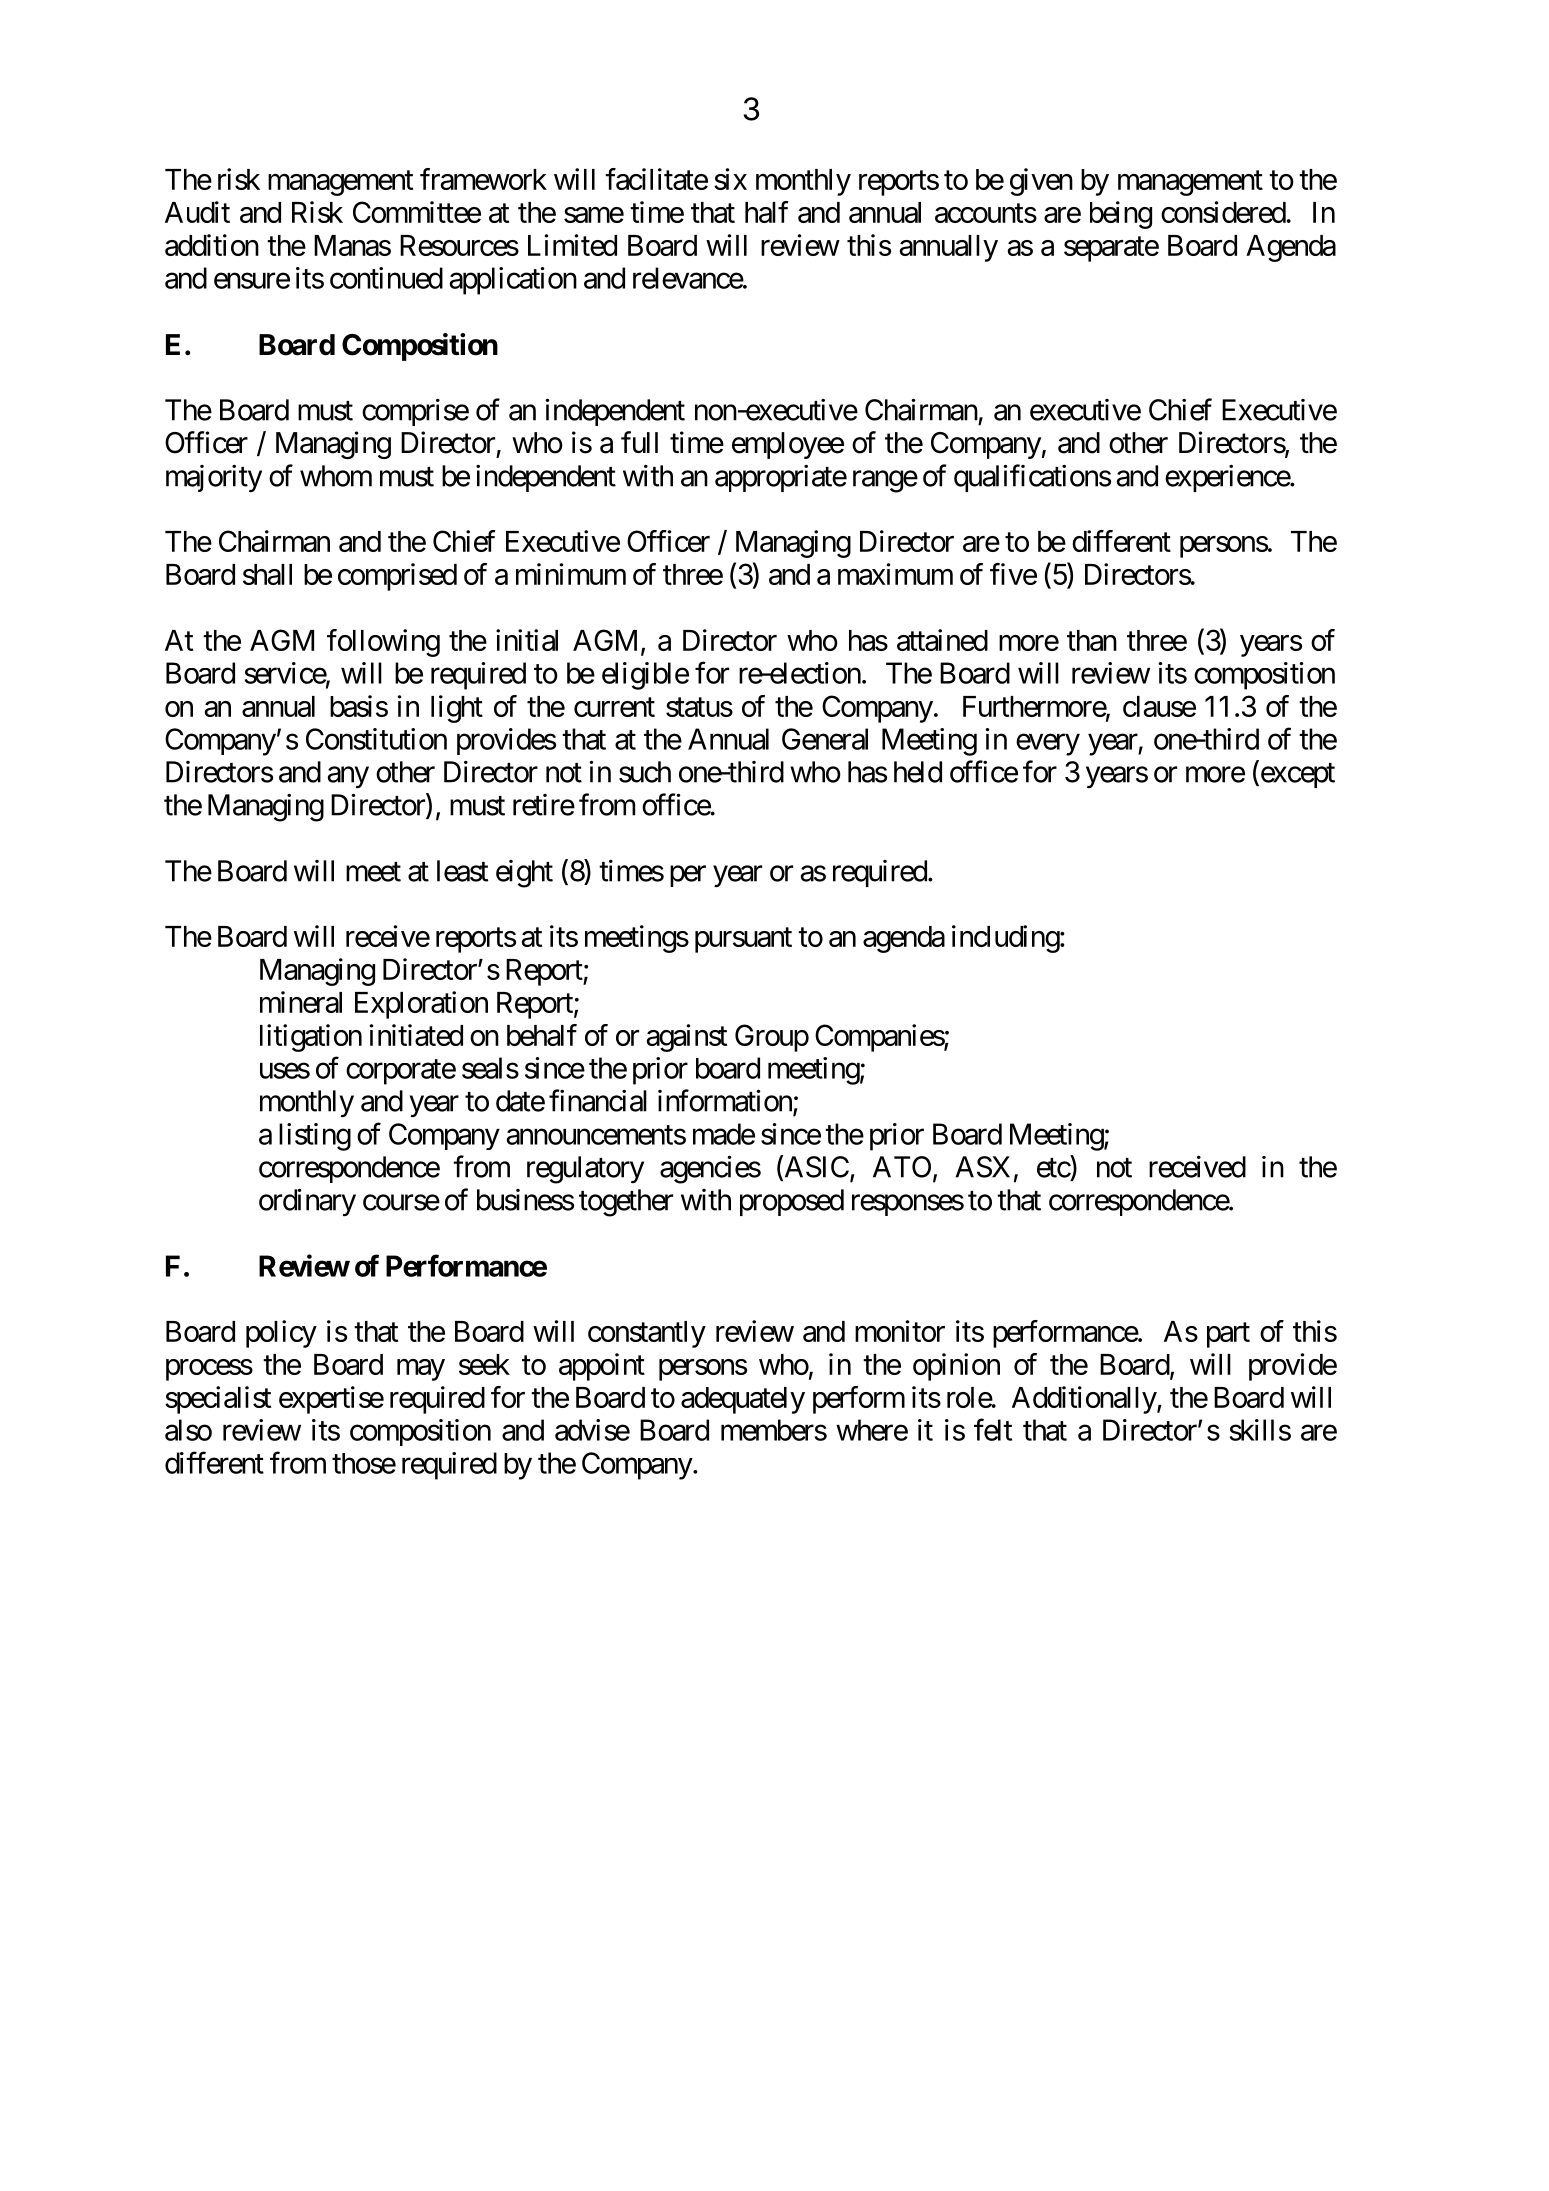 The height and width of the page is (2191, 1549). What do you see at coordinates (421, 1370) in the page?
I see `may` at bounding box center [421, 1370].
